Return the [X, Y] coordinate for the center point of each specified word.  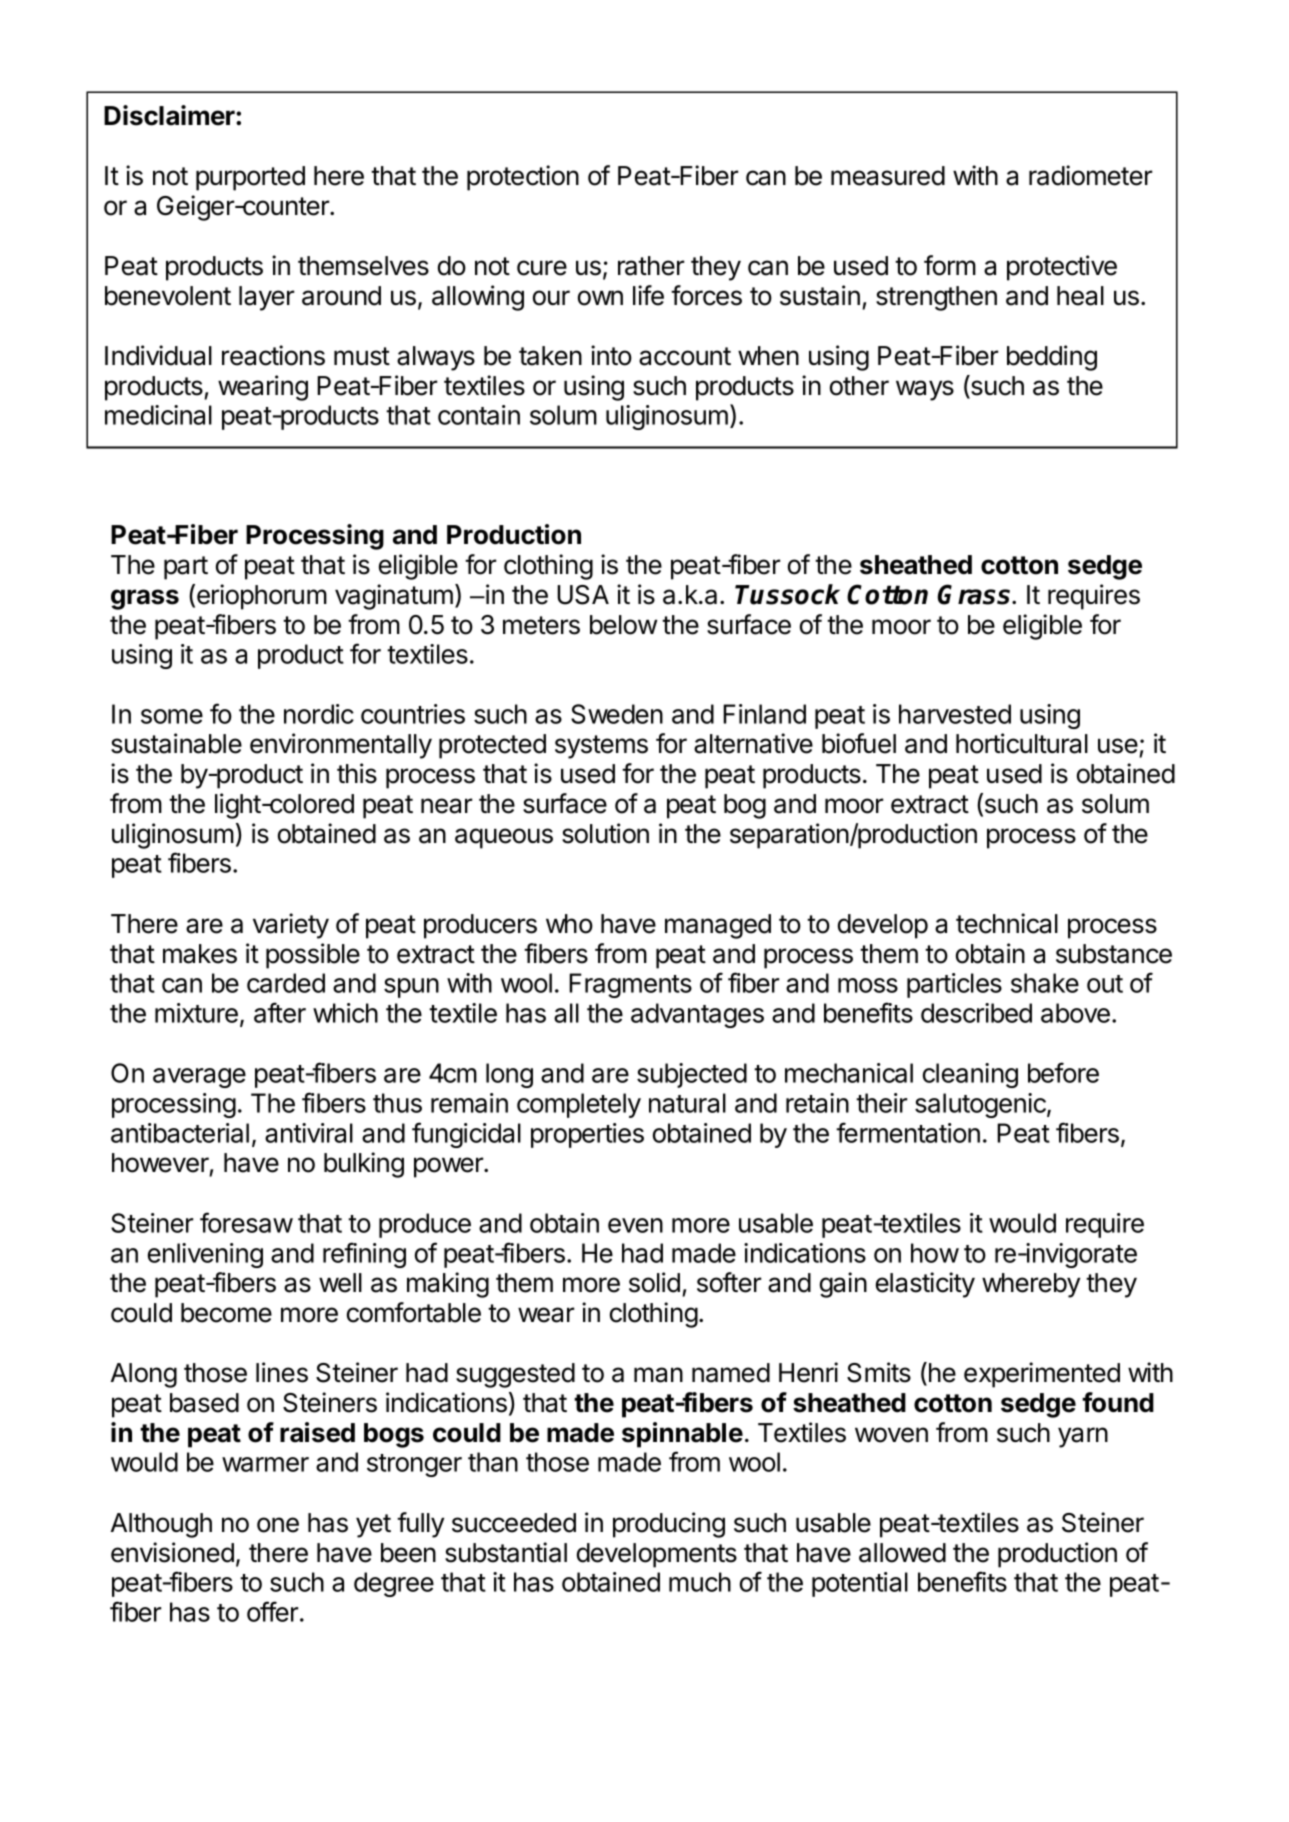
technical [1007, 923]
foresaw [246, 1222]
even [635, 1225]
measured [888, 176]
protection [523, 178]
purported [250, 178]
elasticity [925, 1285]
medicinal [158, 415]
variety [291, 926]
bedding [1052, 358]
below [623, 625]
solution [605, 833]
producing [669, 1525]
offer [274, 1611]
